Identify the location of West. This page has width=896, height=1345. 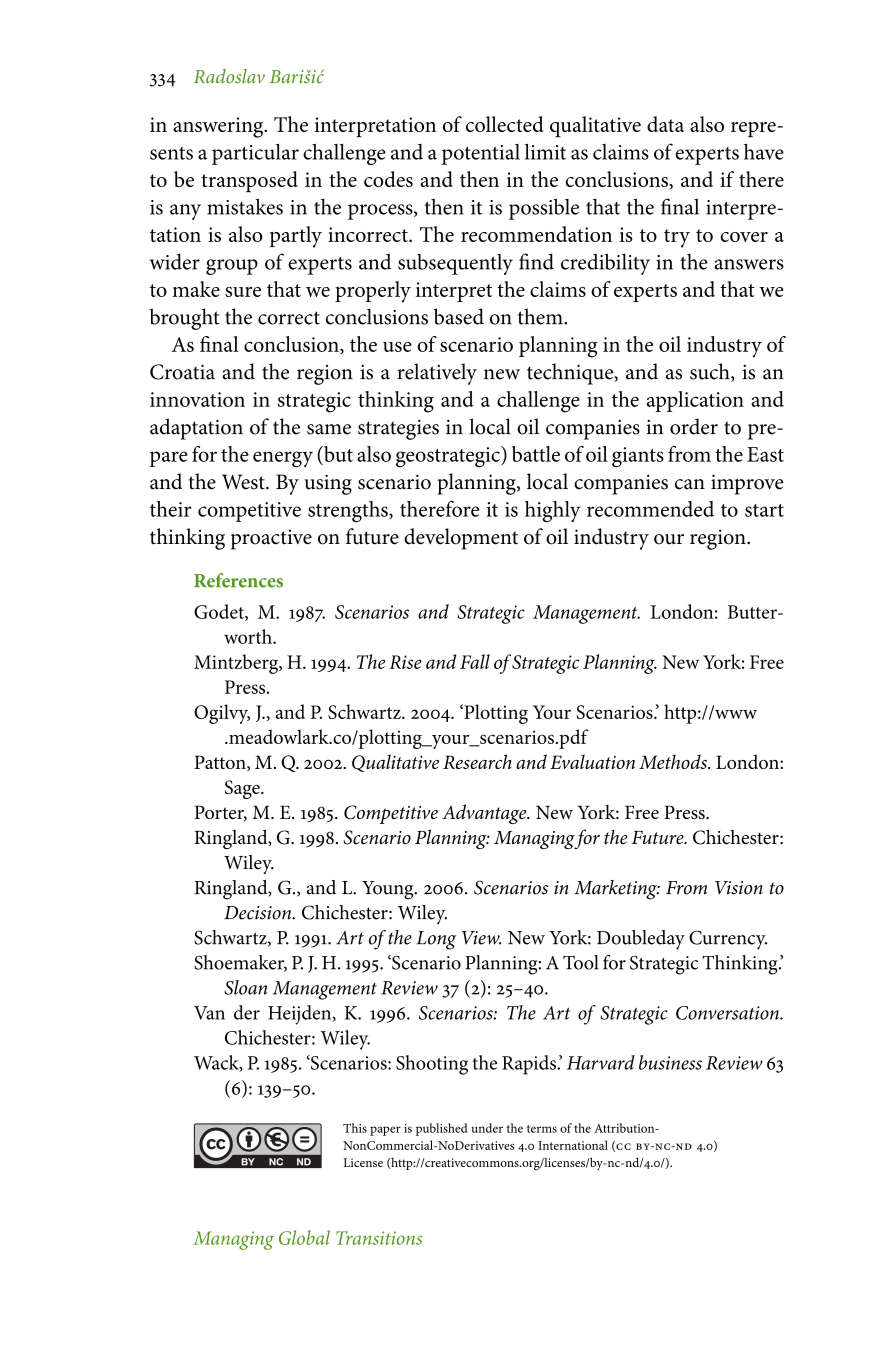
(244, 482).
